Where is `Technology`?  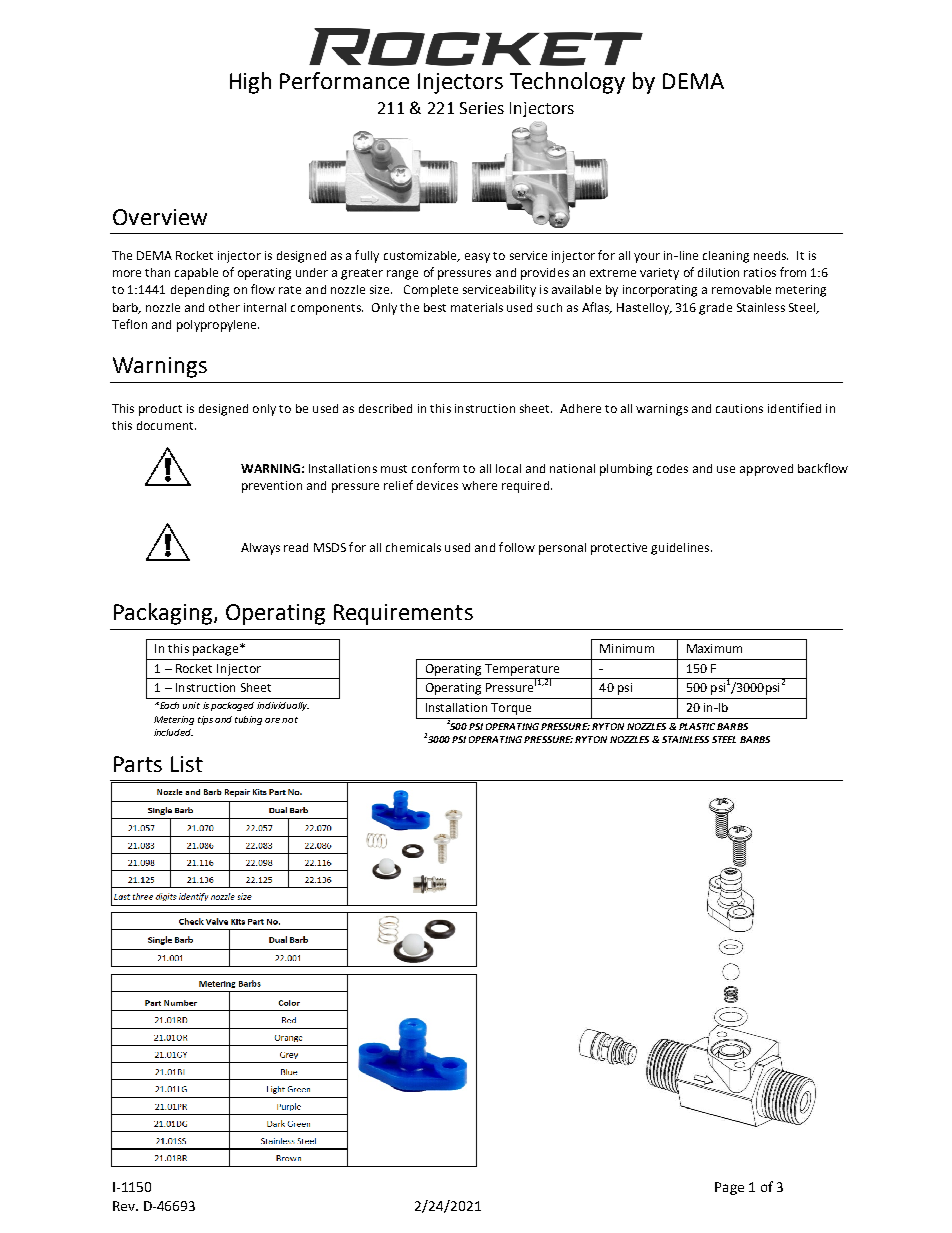 Technology is located at coordinates (567, 83).
